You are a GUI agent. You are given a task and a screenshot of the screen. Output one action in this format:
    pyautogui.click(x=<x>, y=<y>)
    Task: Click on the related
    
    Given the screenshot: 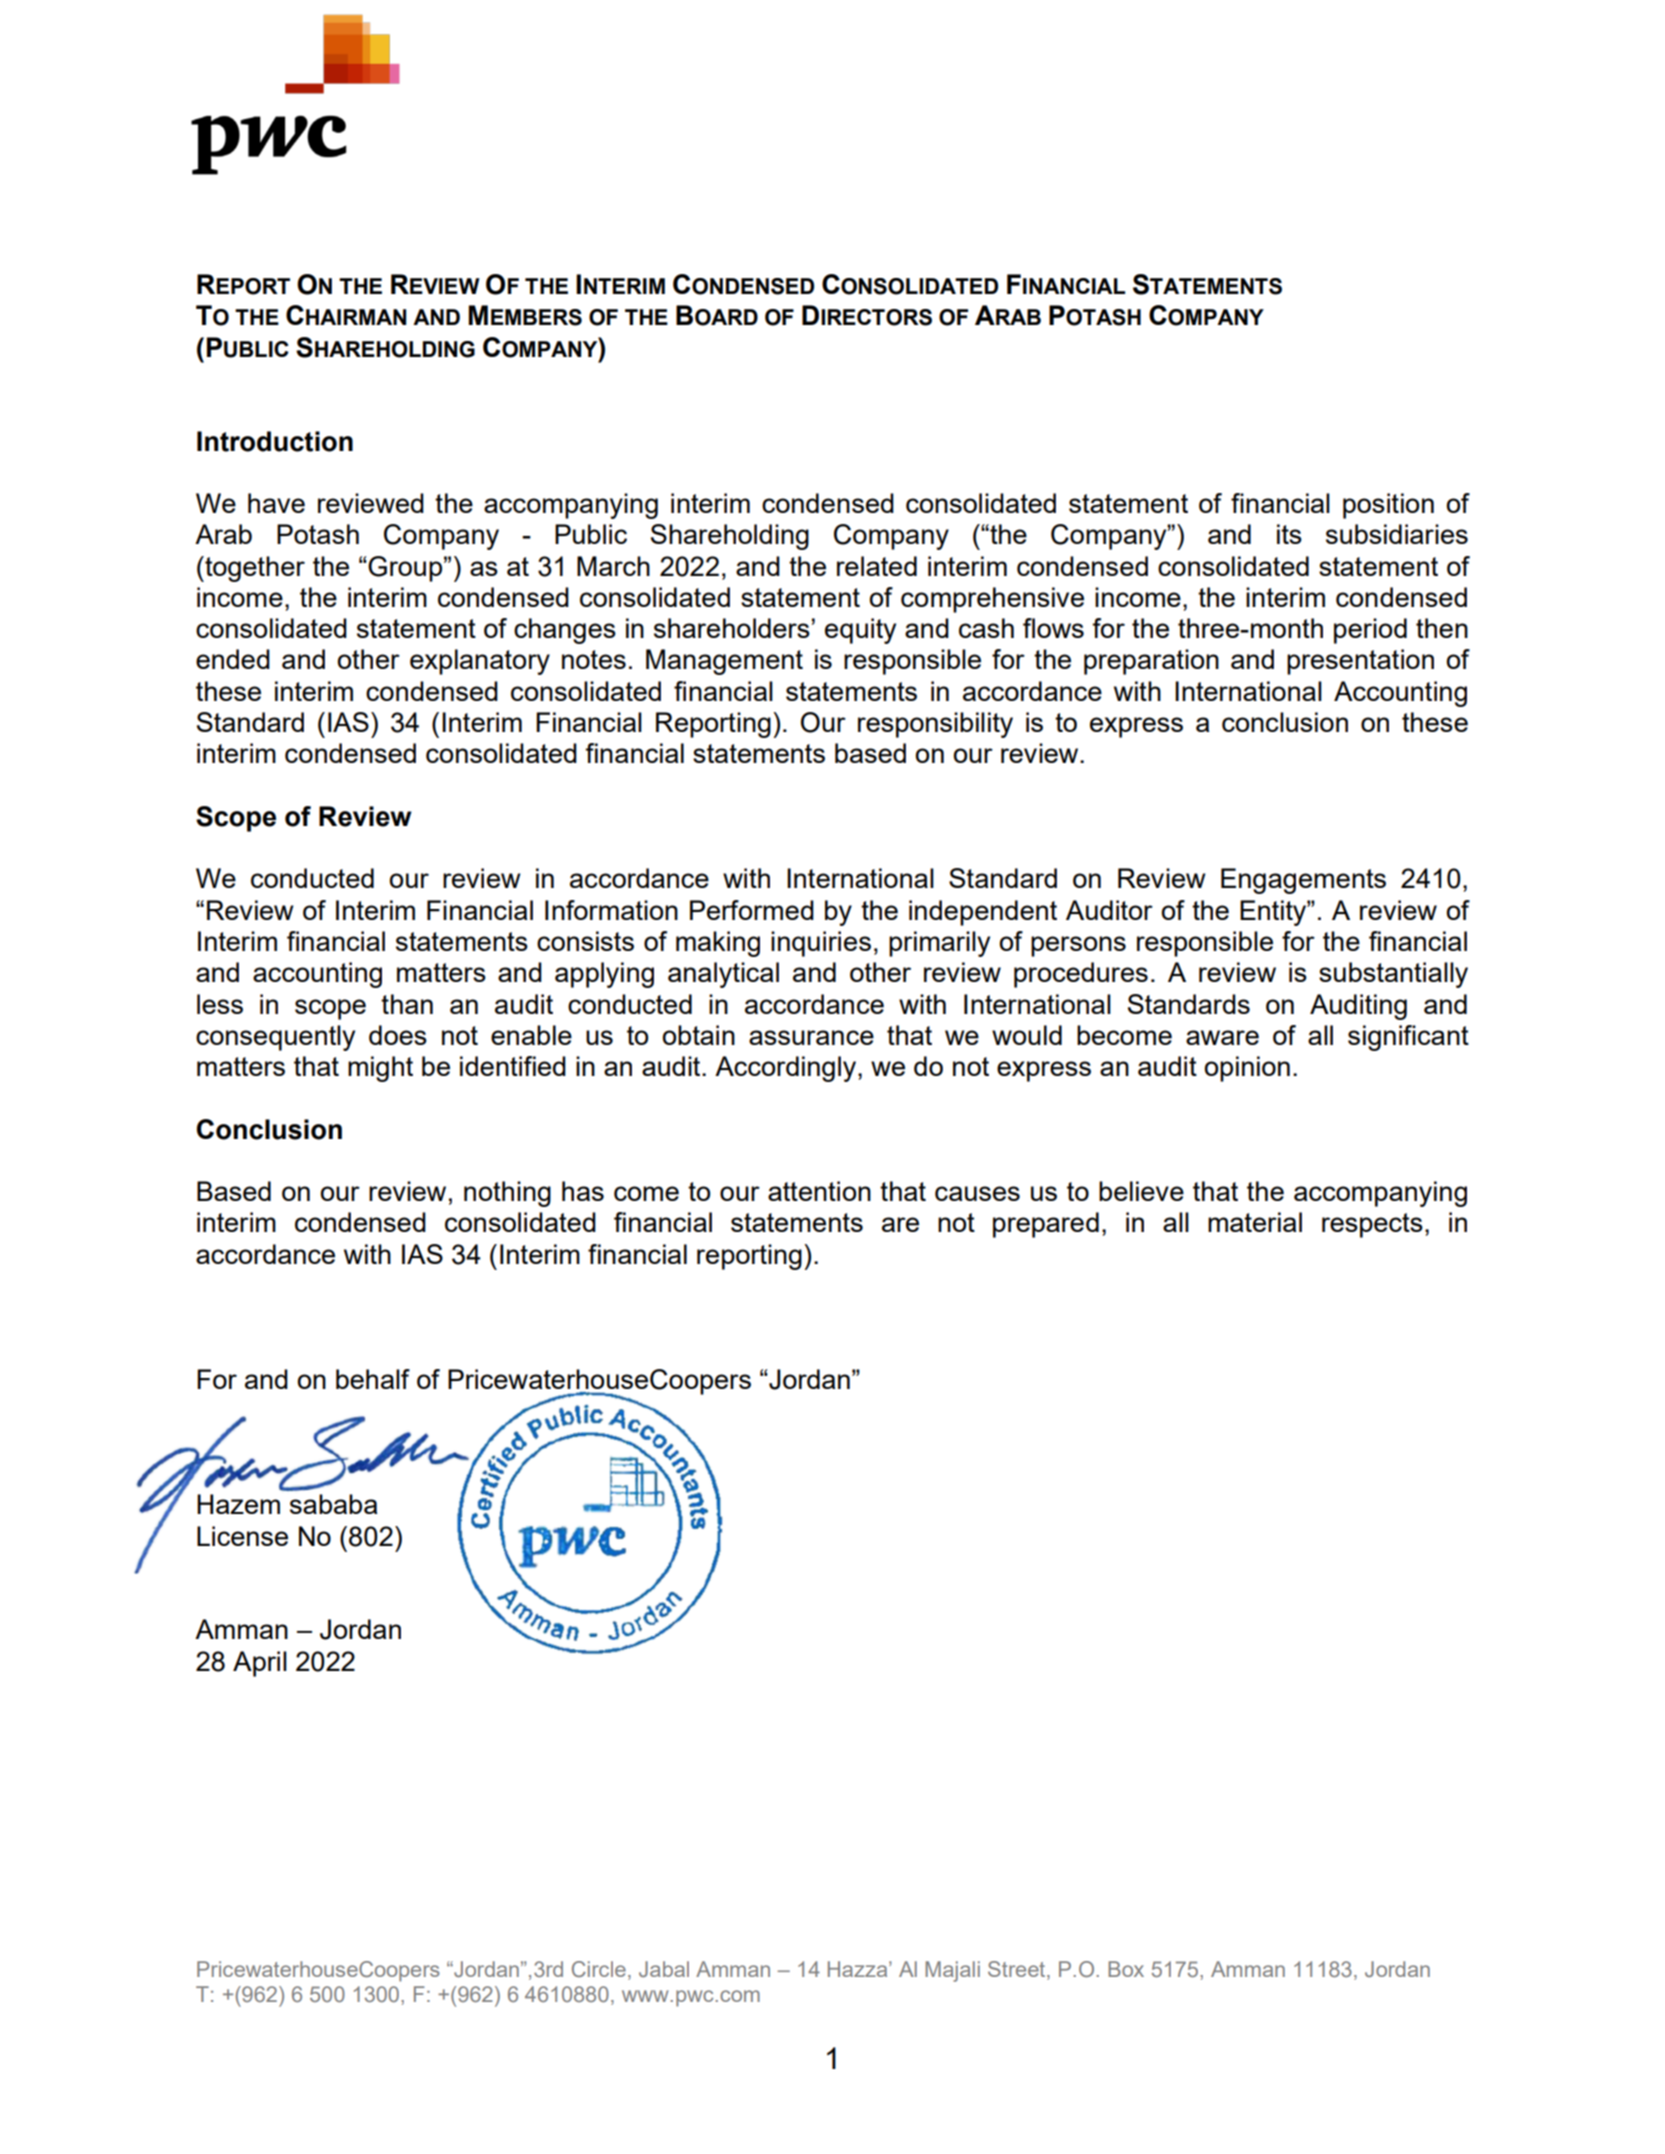 What is the action you would take?
    pyautogui.click(x=877, y=566)
